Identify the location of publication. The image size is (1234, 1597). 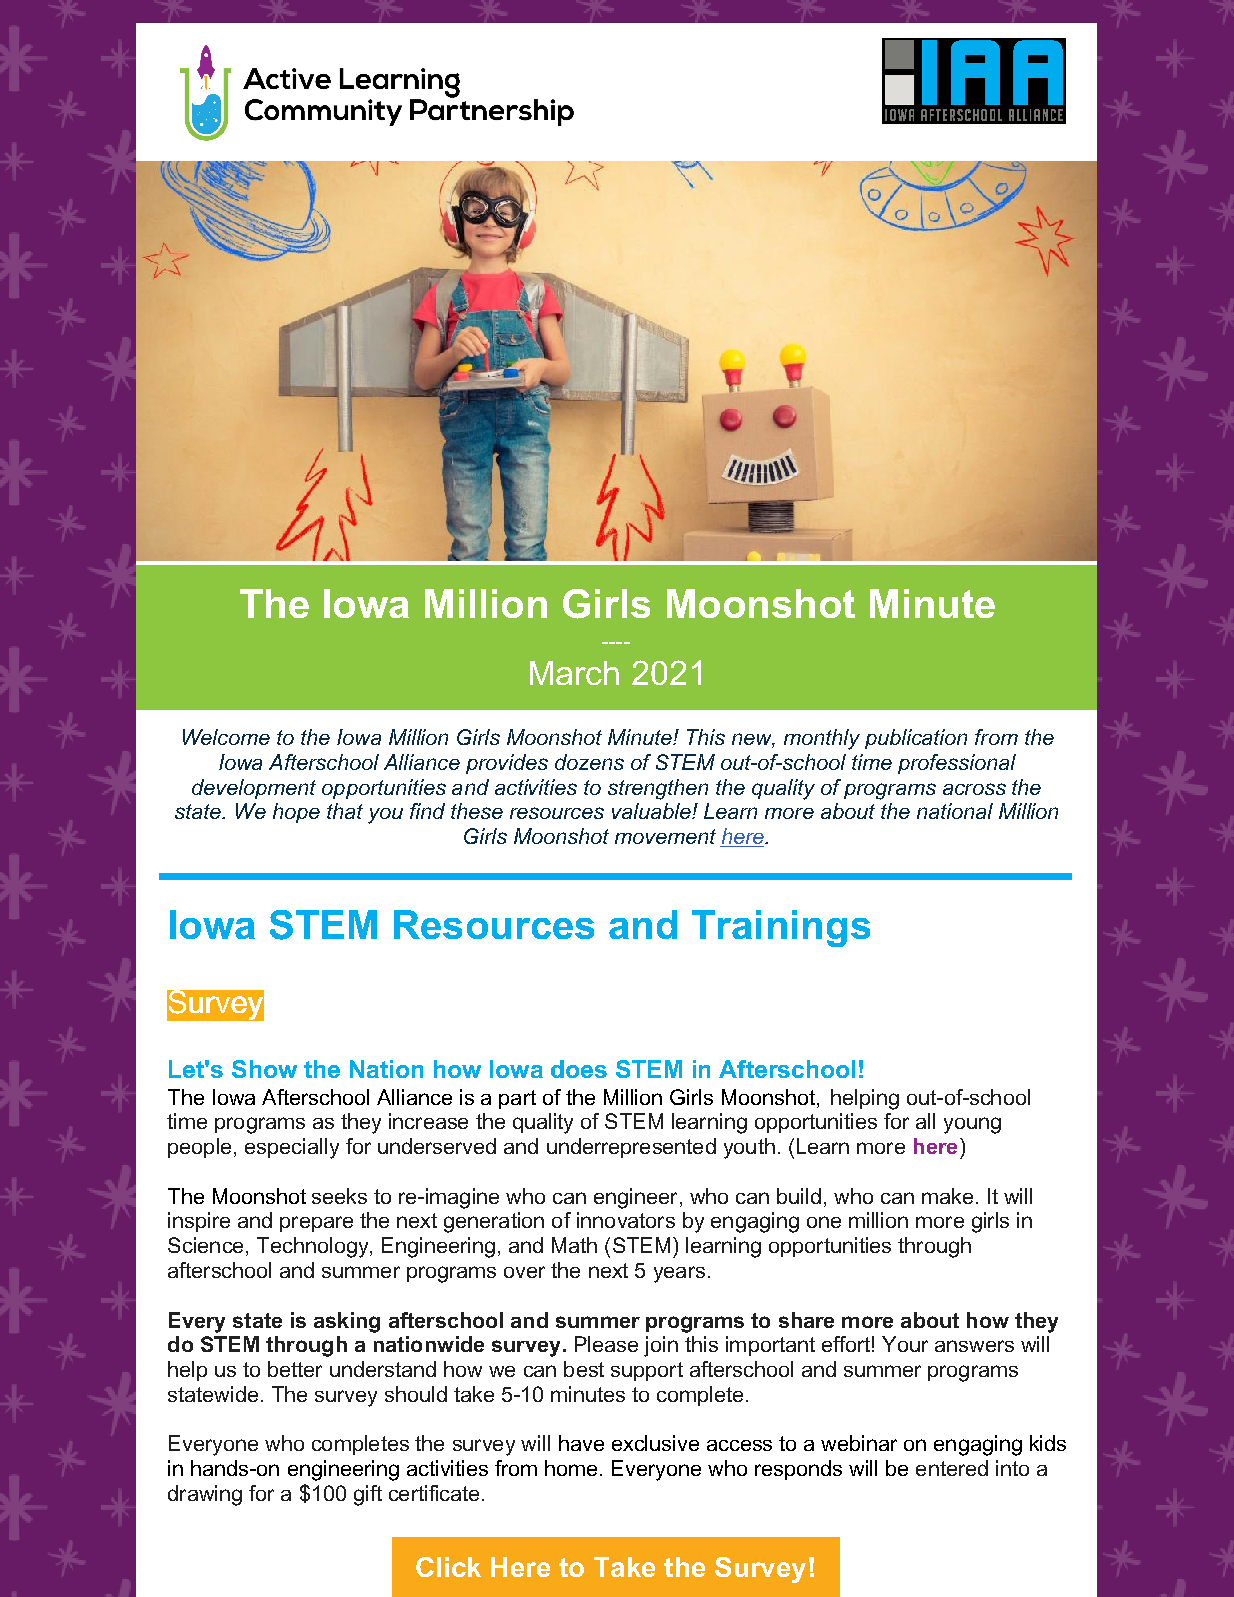
(916, 739).
